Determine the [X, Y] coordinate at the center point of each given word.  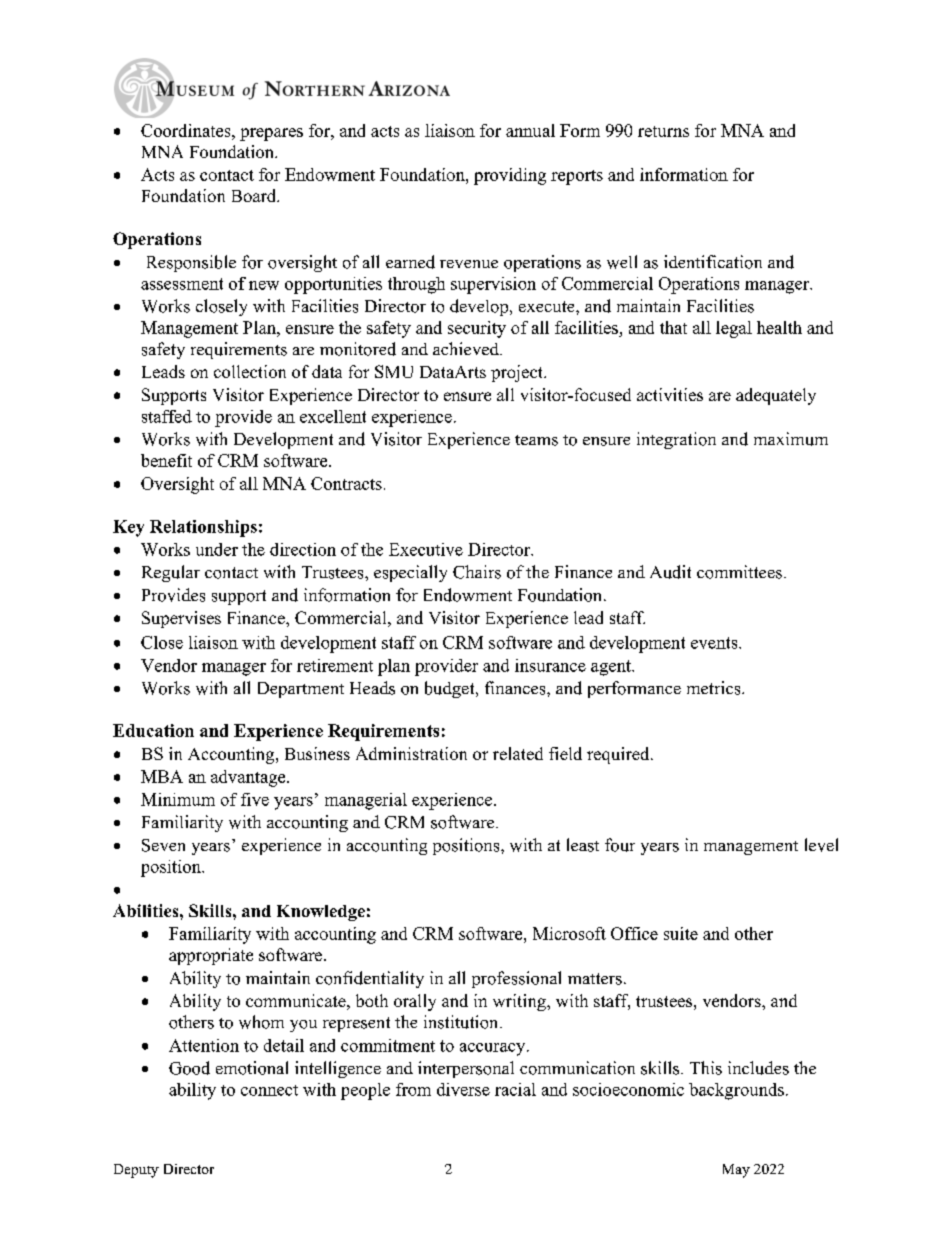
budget [451, 689]
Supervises [181, 619]
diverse [463, 1089]
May [736, 1171]
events [715, 643]
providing [510, 176]
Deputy [136, 1171]
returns [663, 131]
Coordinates [187, 130]
